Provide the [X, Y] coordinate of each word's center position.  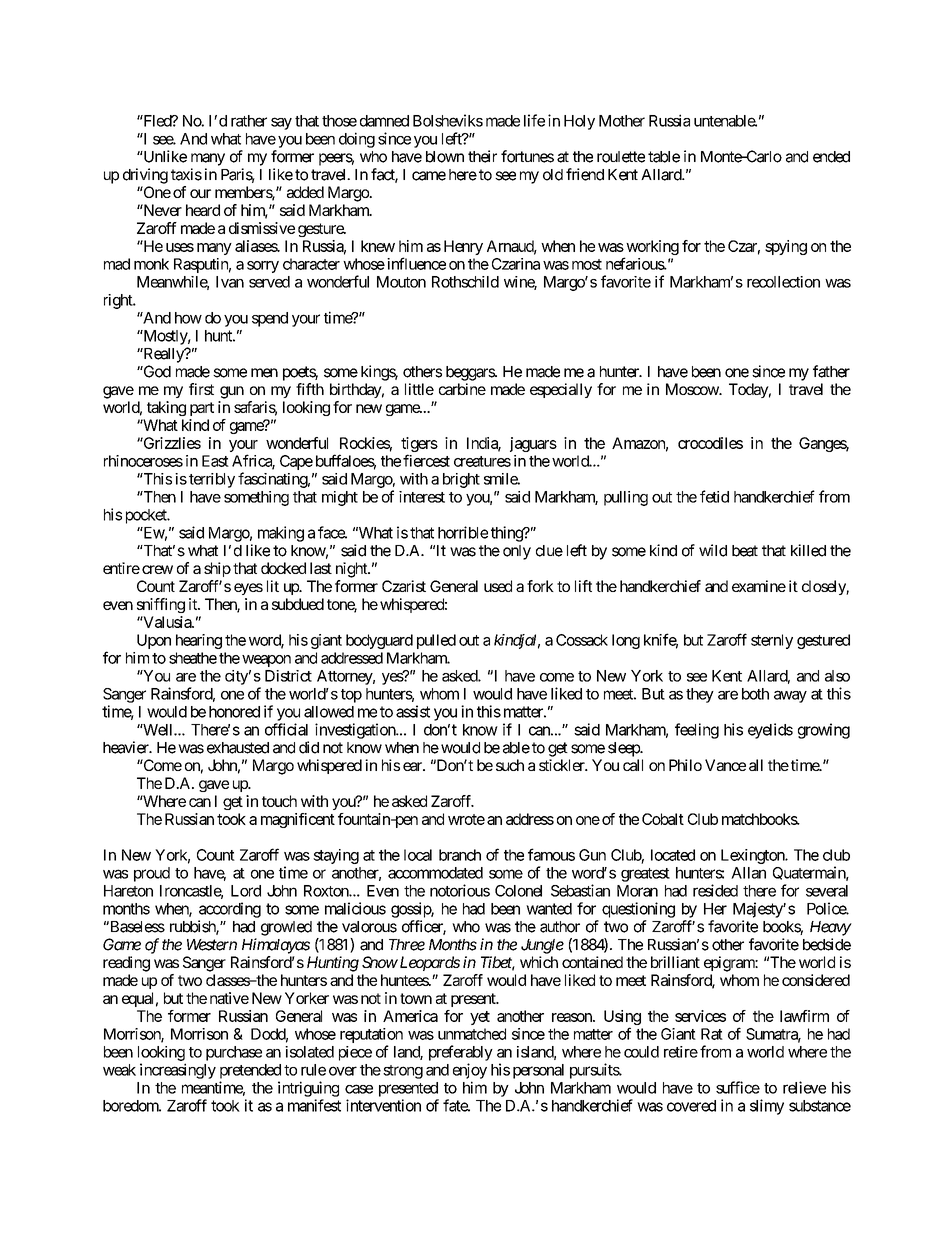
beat [745, 551]
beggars [471, 373]
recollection [783, 282]
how [188, 318]
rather [249, 121]
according [230, 910]
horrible [463, 532]
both [755, 694]
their [482, 156]
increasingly [178, 1071]
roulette [621, 157]
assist [413, 711]
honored [234, 712]
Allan [748, 873]
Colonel [518, 891]
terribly [212, 480]
